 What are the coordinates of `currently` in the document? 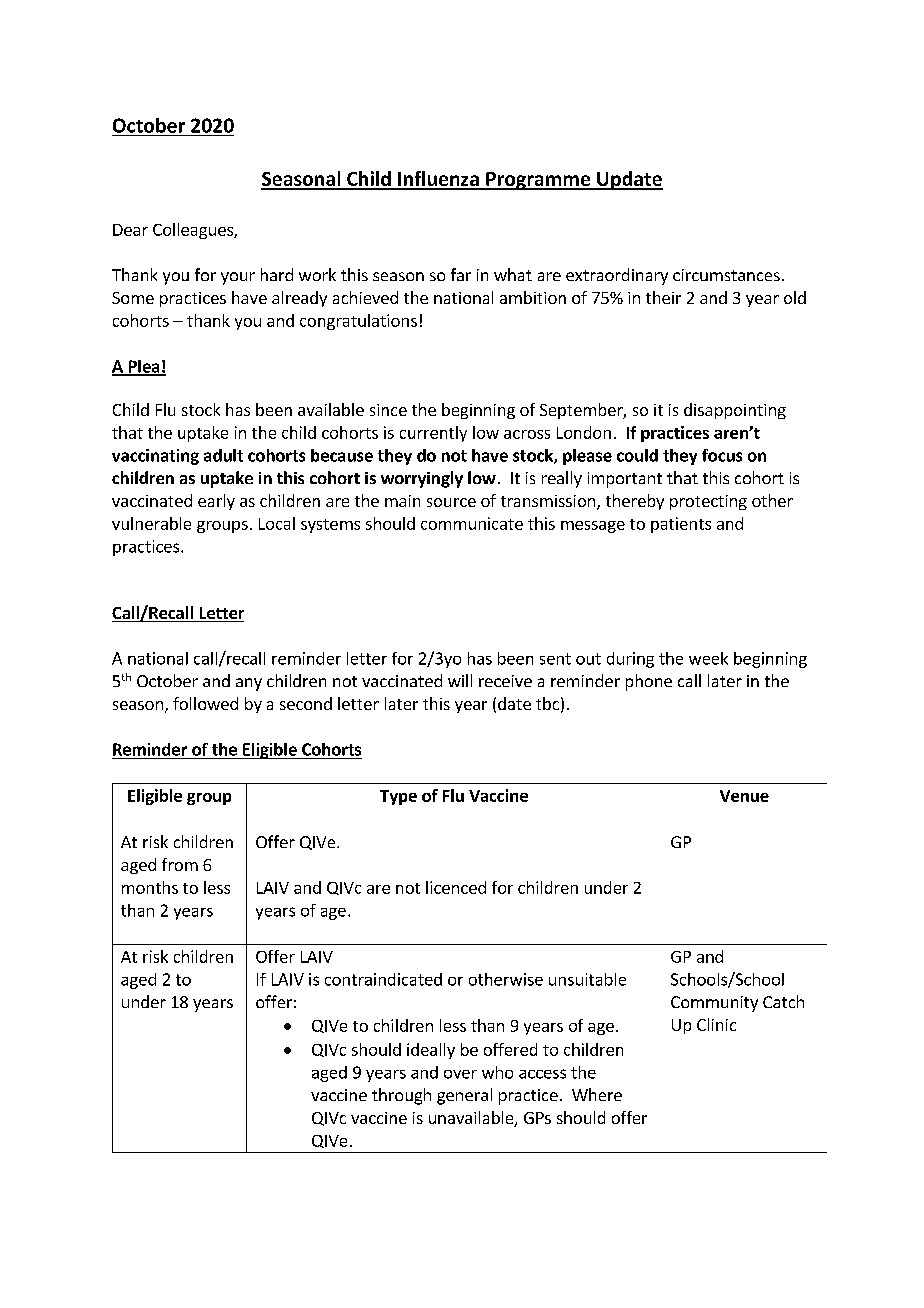 It's located at (433, 434).
